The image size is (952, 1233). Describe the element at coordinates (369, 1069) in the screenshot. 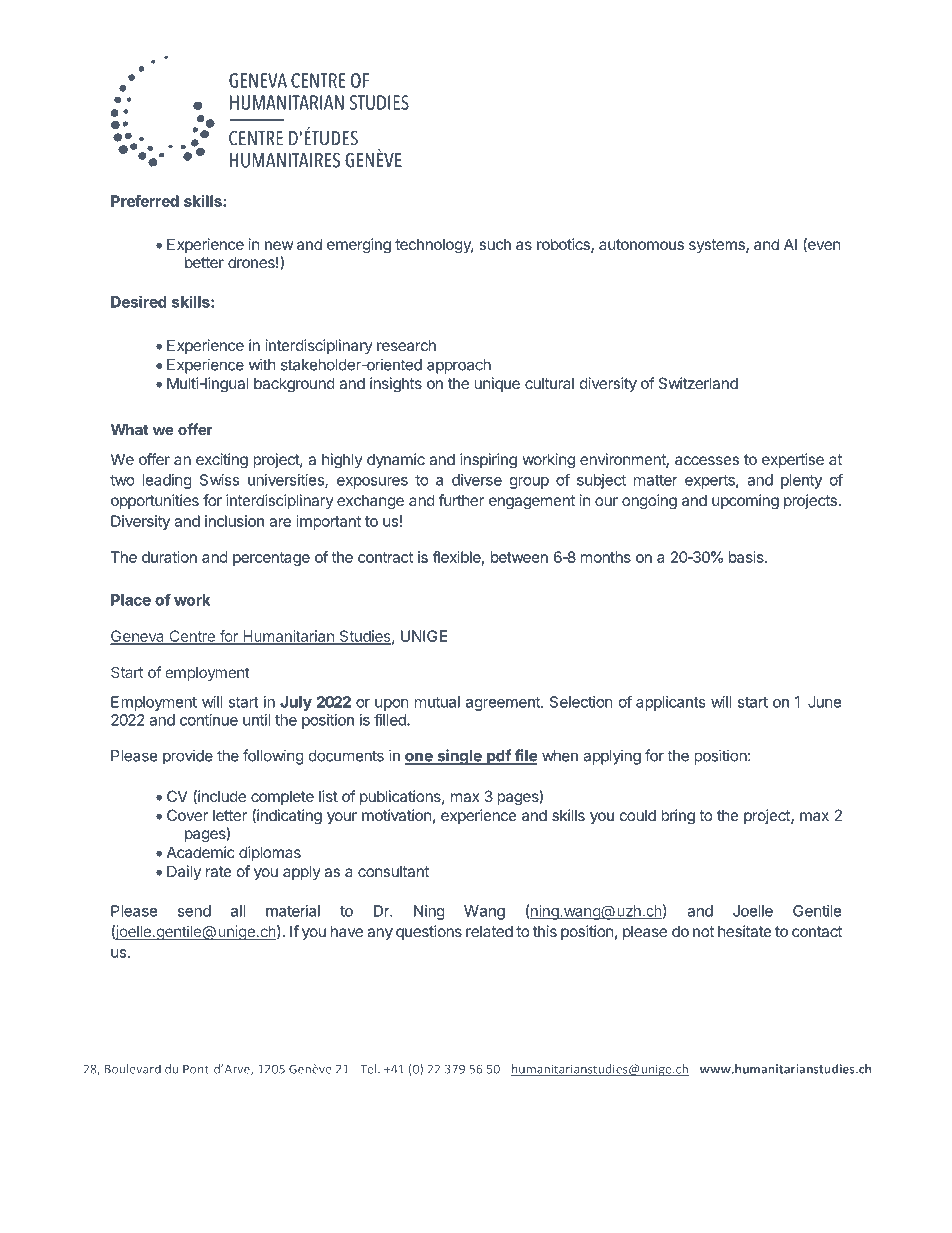

I see `Tel` at that location.
